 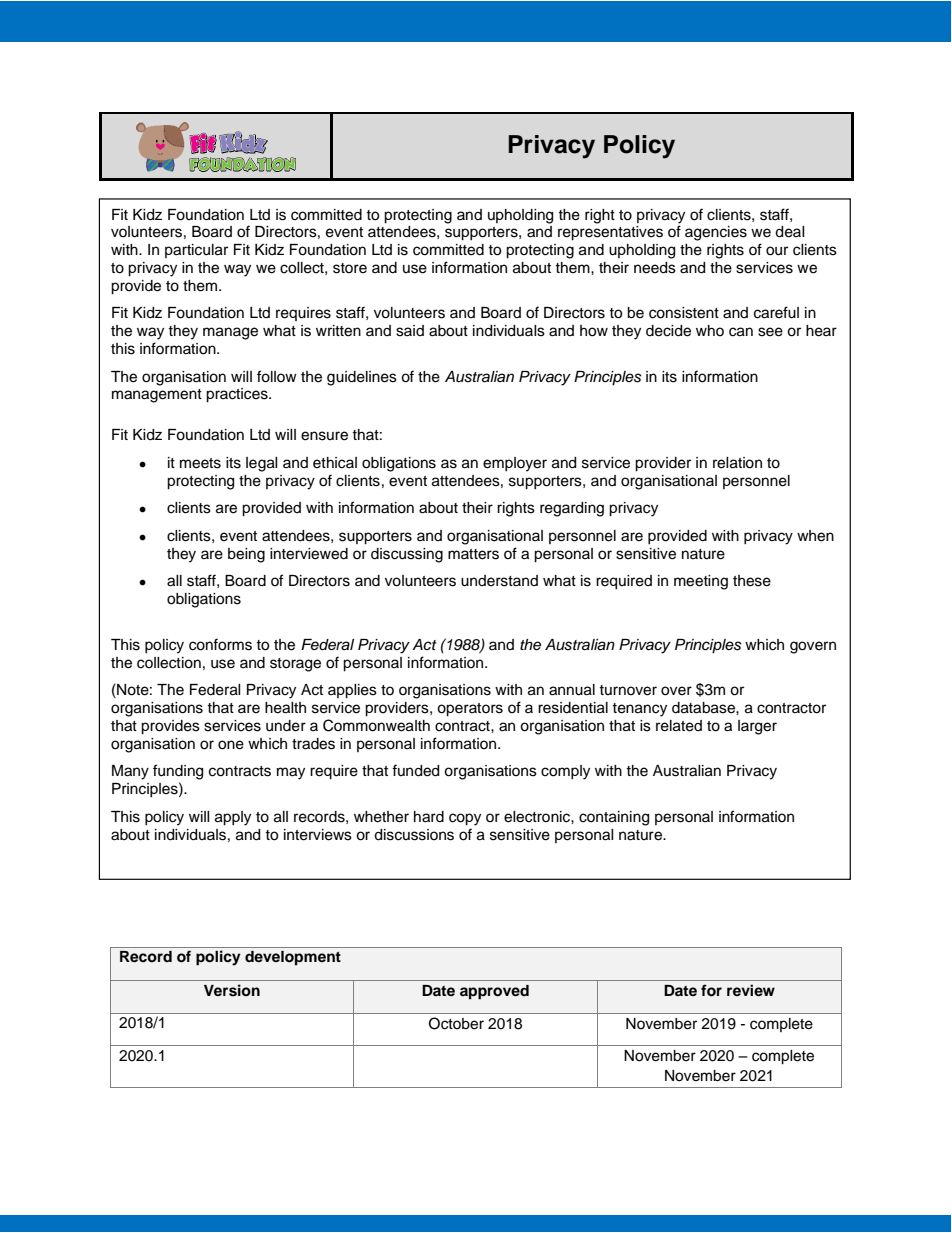 What do you see at coordinates (231, 745) in the screenshot?
I see `one` at bounding box center [231, 745].
